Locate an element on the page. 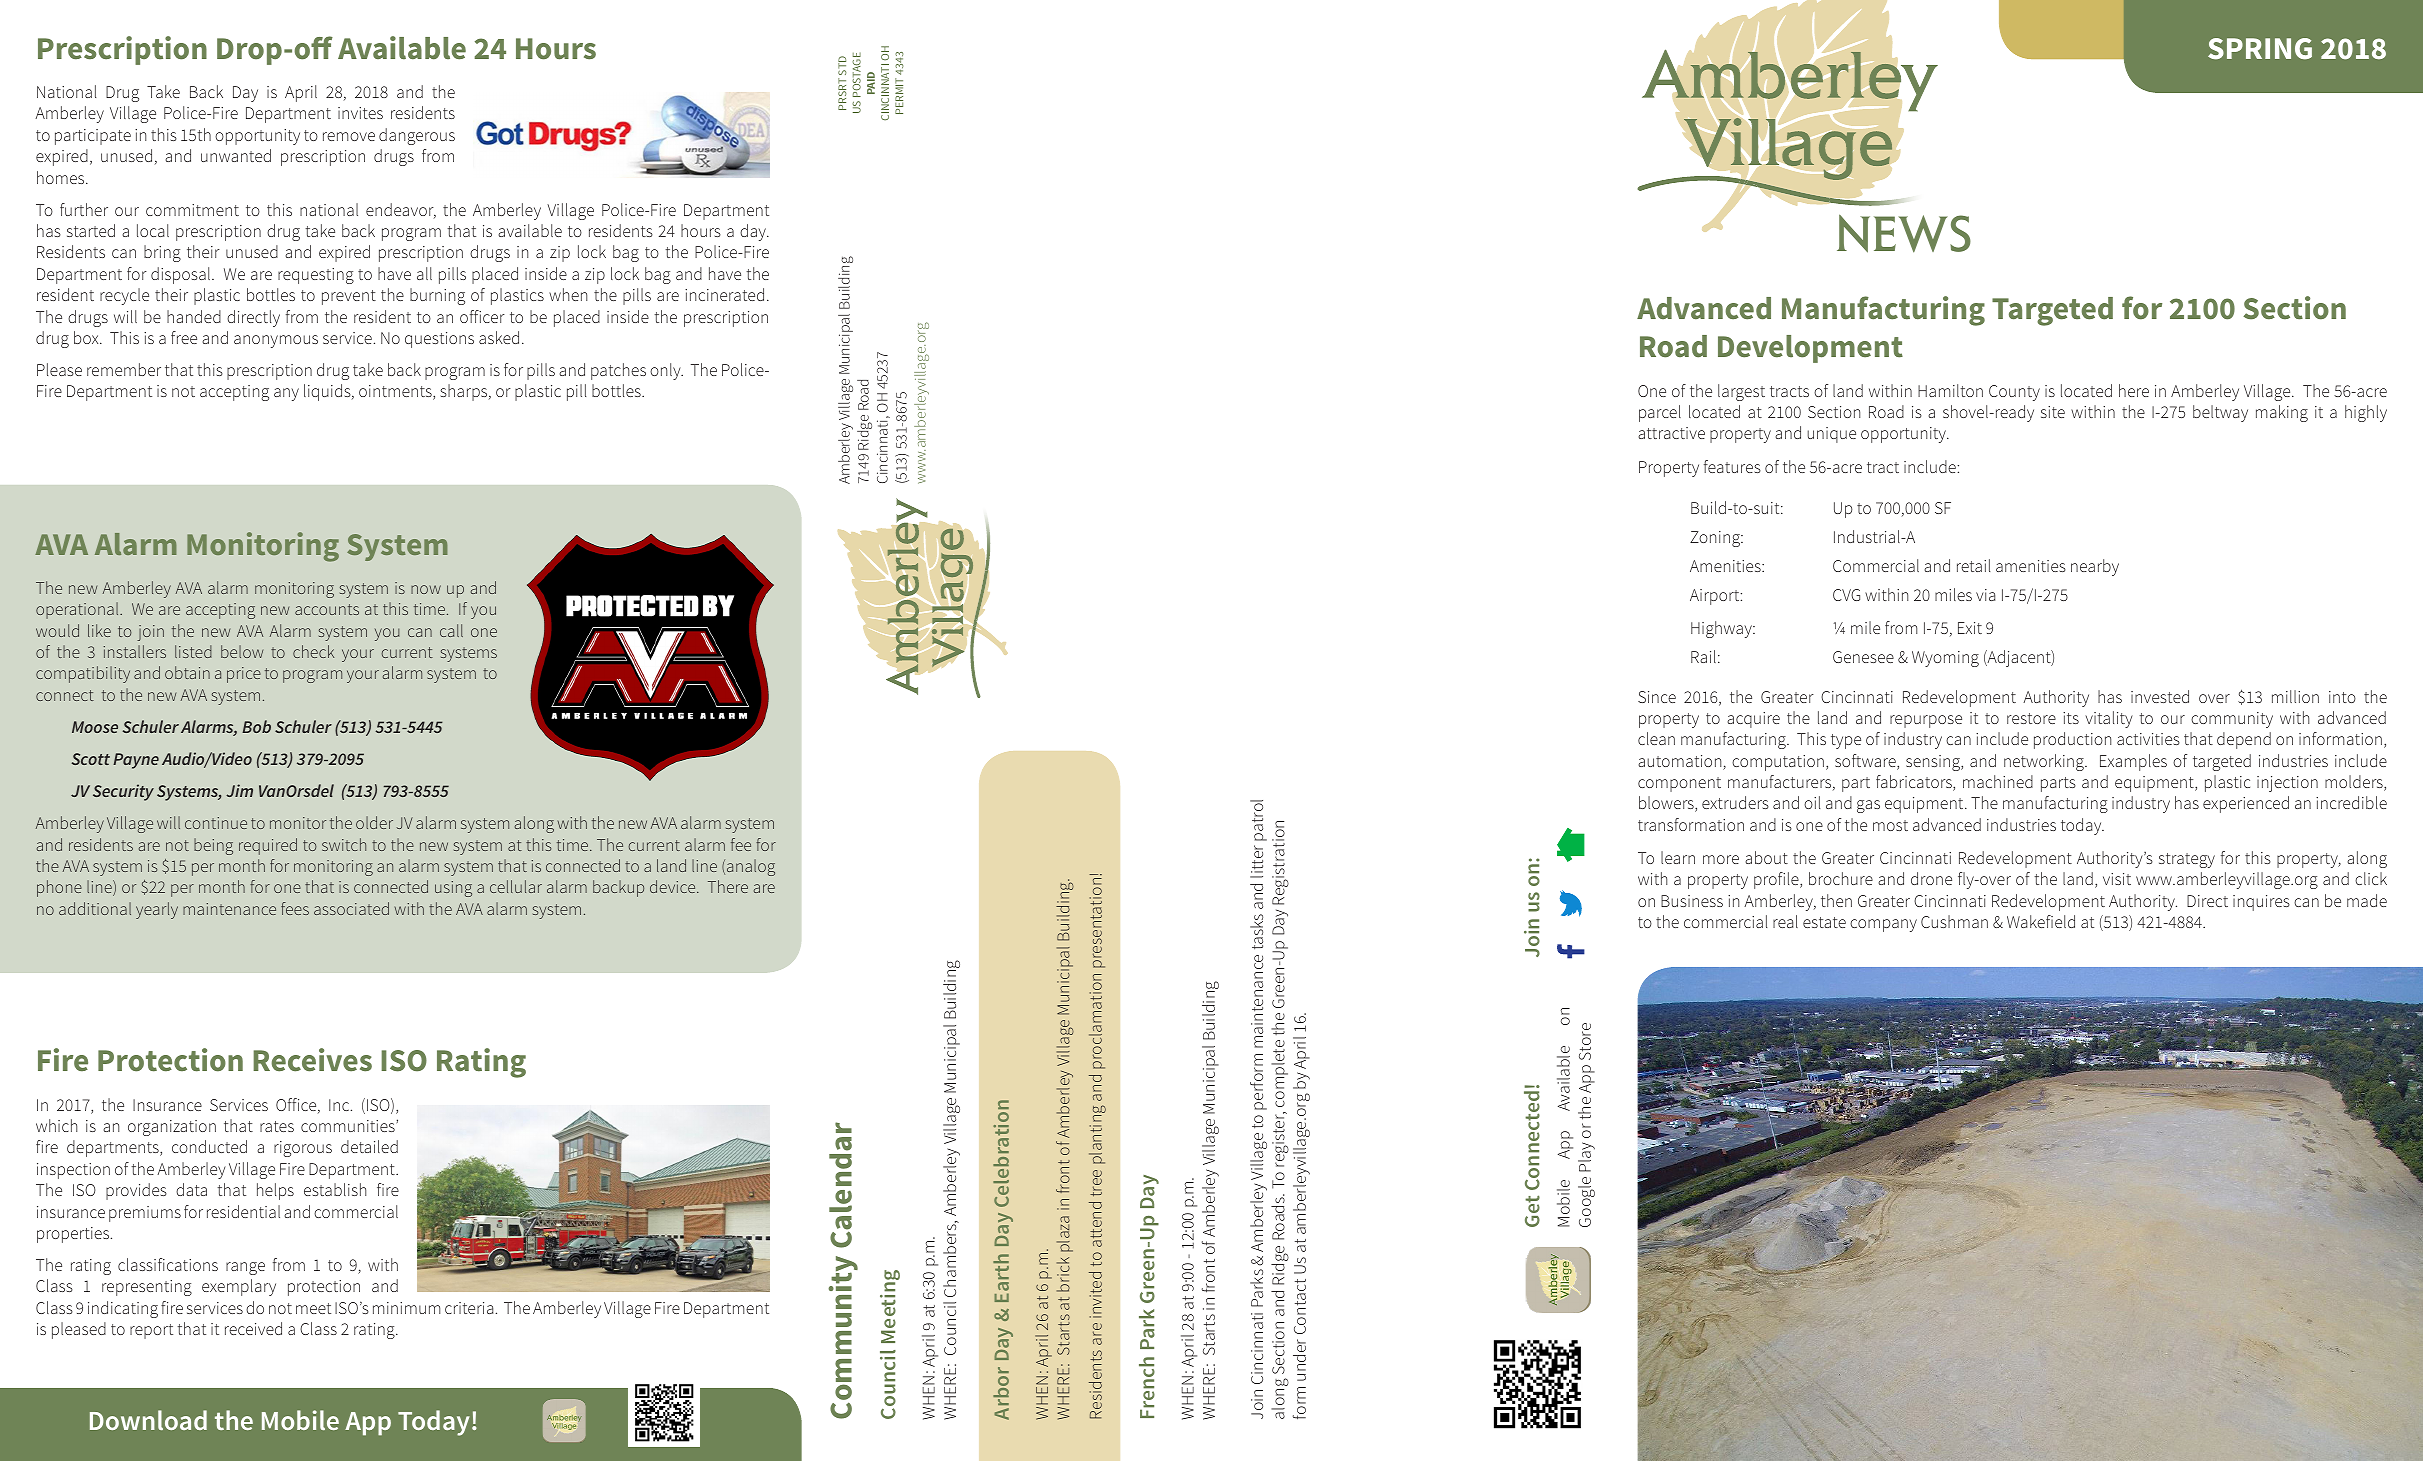  invites is located at coordinates (360, 113).
